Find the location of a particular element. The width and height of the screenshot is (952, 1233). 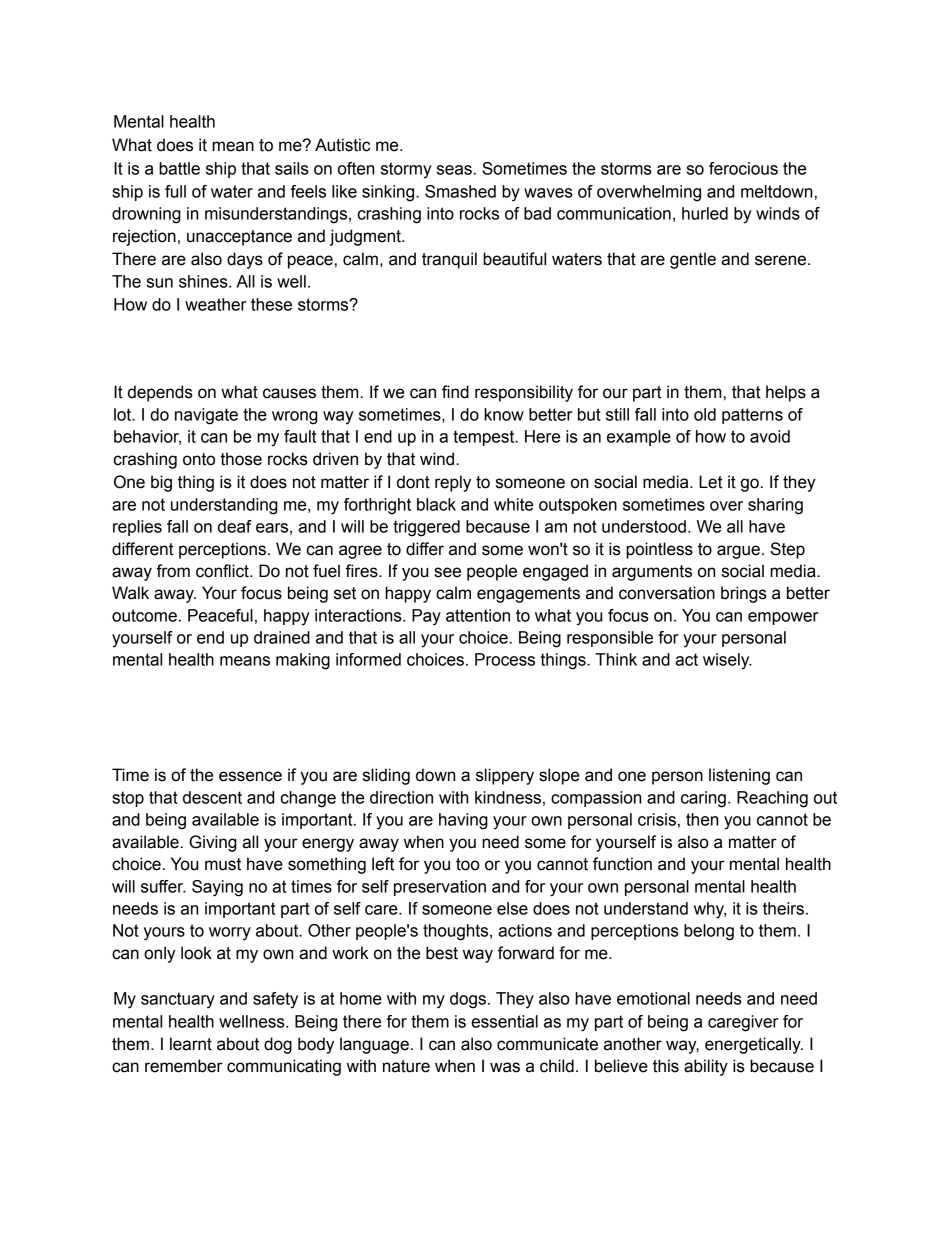

learnt is located at coordinates (191, 1044).
